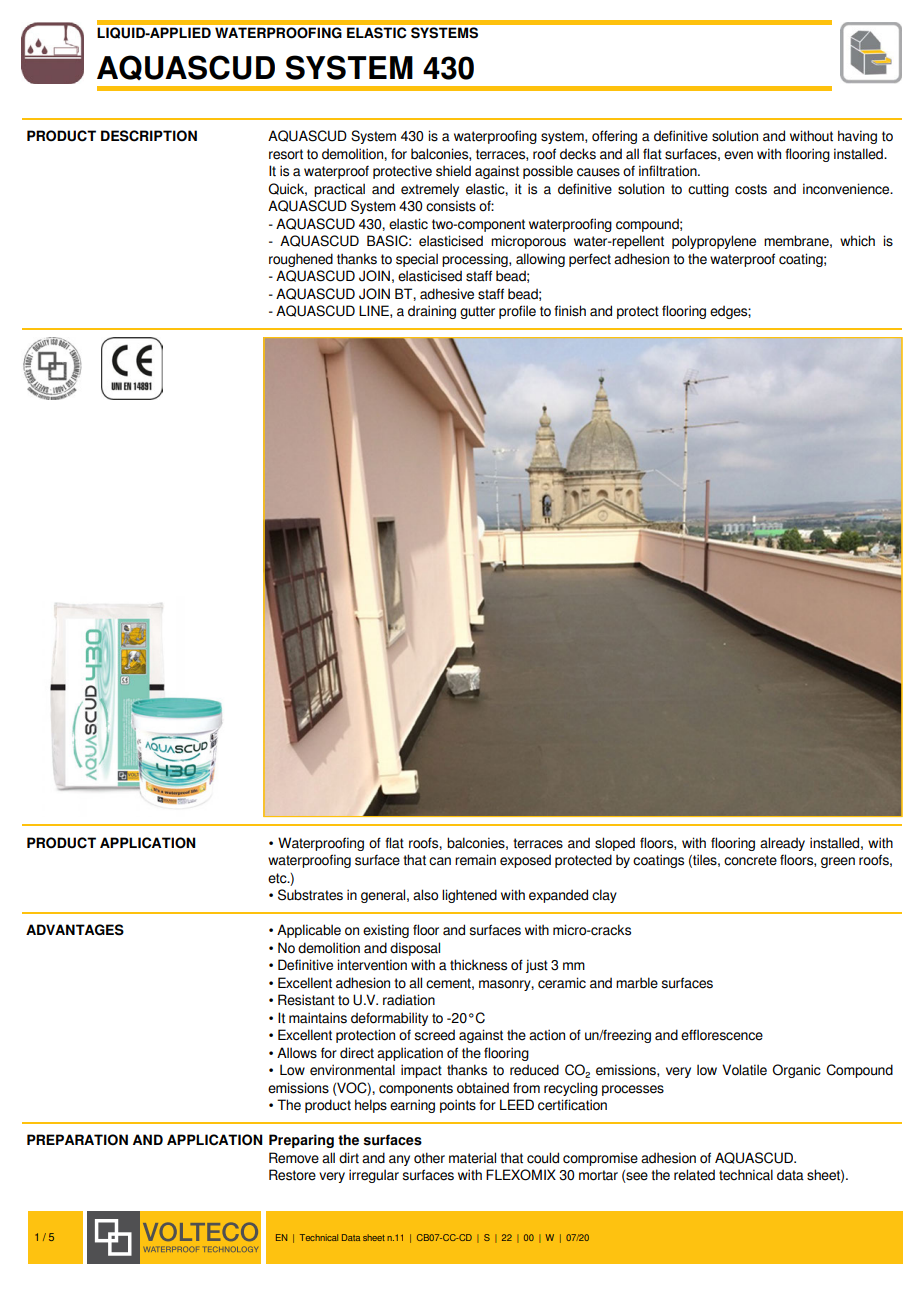  What do you see at coordinates (77, 1140) in the image?
I see `PREPARATION` at bounding box center [77, 1140].
